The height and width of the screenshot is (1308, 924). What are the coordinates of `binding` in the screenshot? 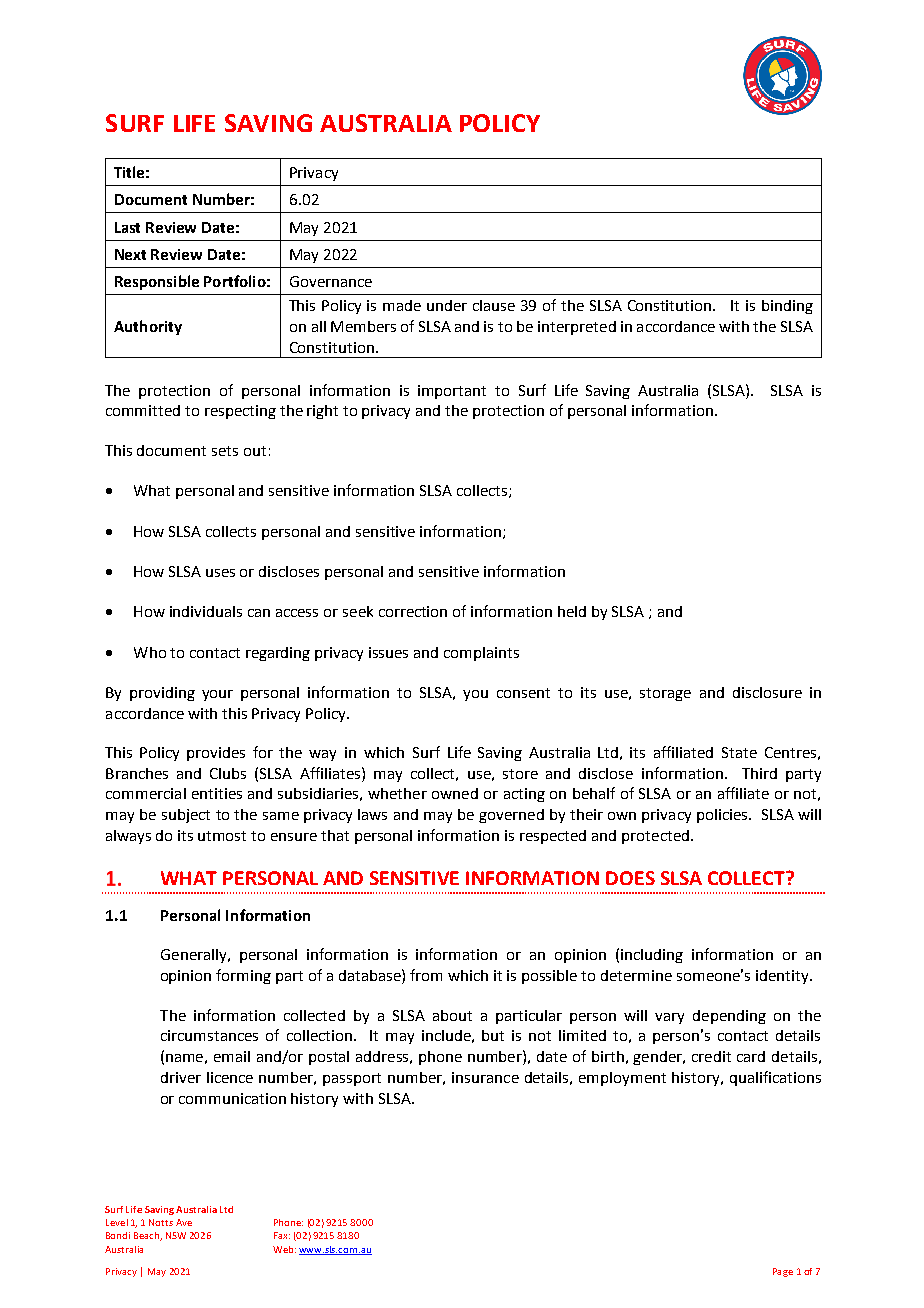 It's located at (787, 307).
